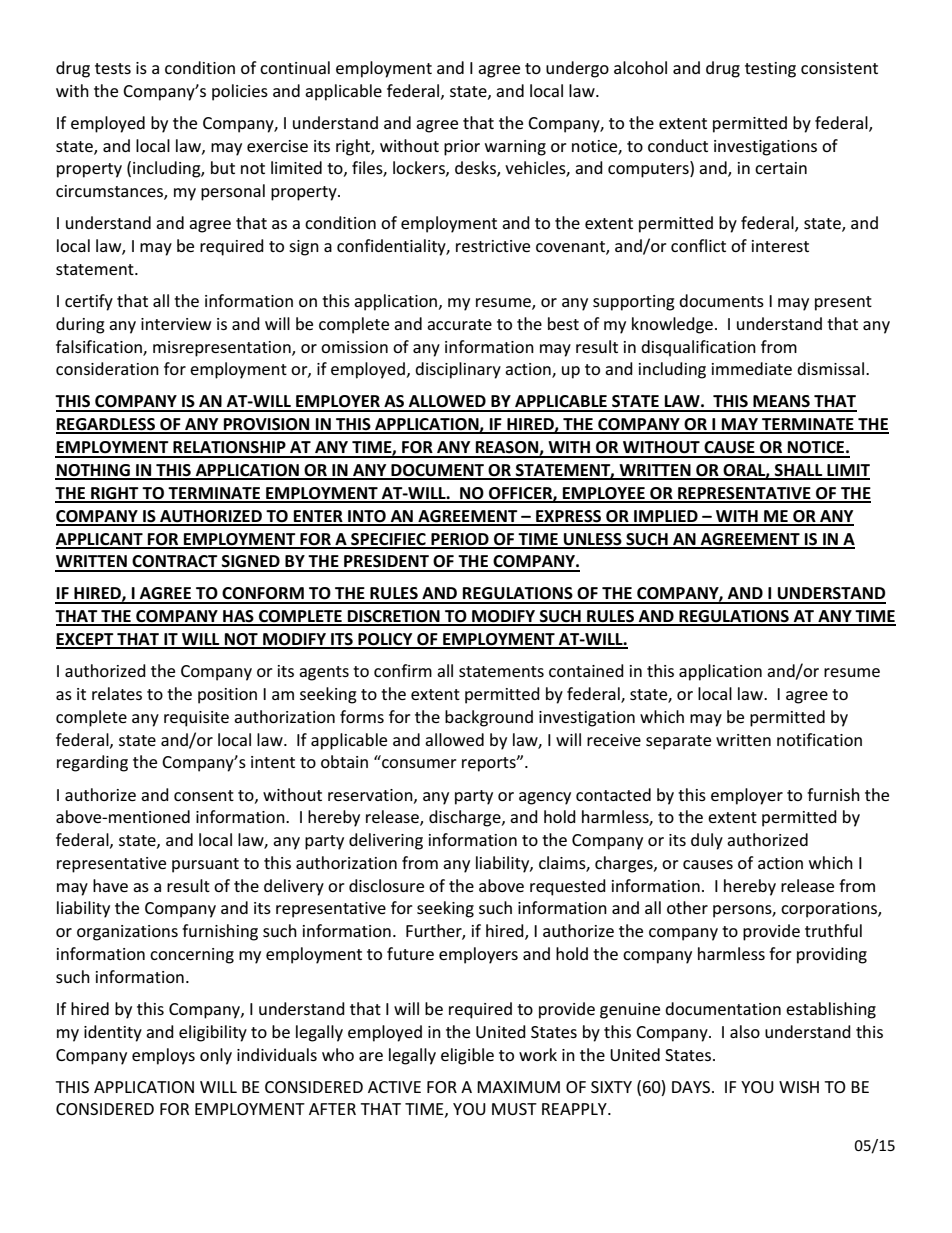  Describe the element at coordinates (459, 324) in the screenshot. I see `accurate` at that location.
